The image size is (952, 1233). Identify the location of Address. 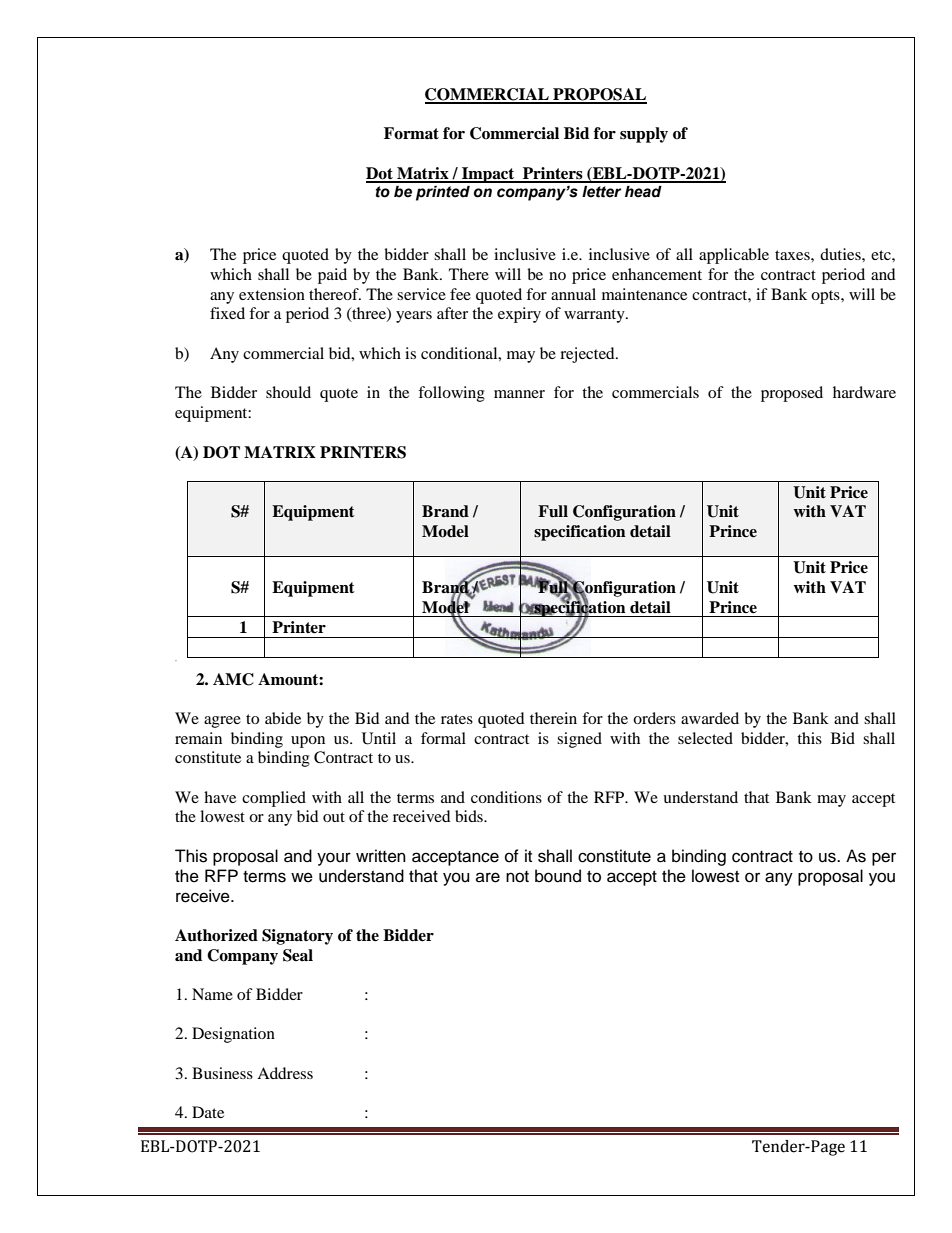
(285, 1073).
